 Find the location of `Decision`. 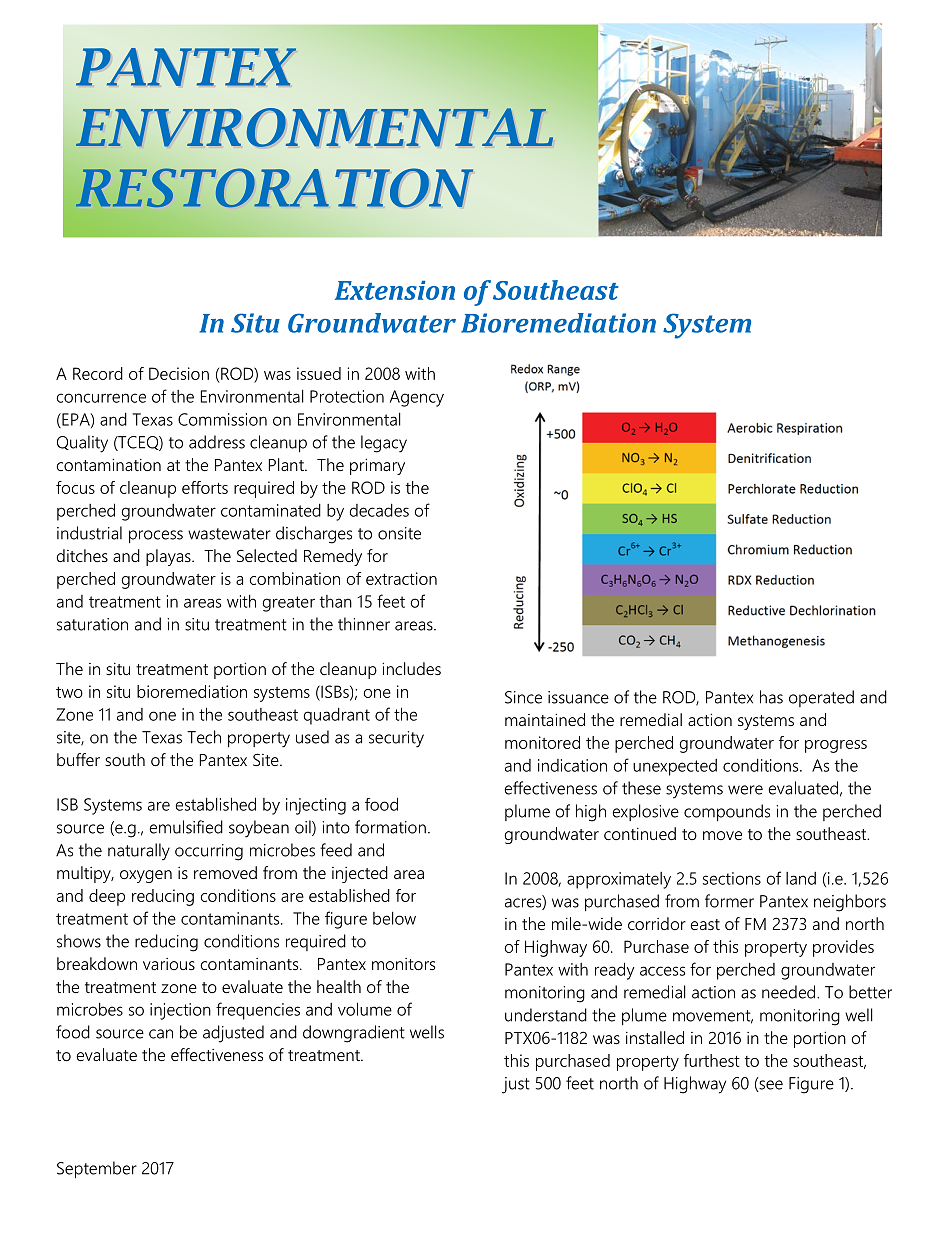

Decision is located at coordinates (179, 373).
